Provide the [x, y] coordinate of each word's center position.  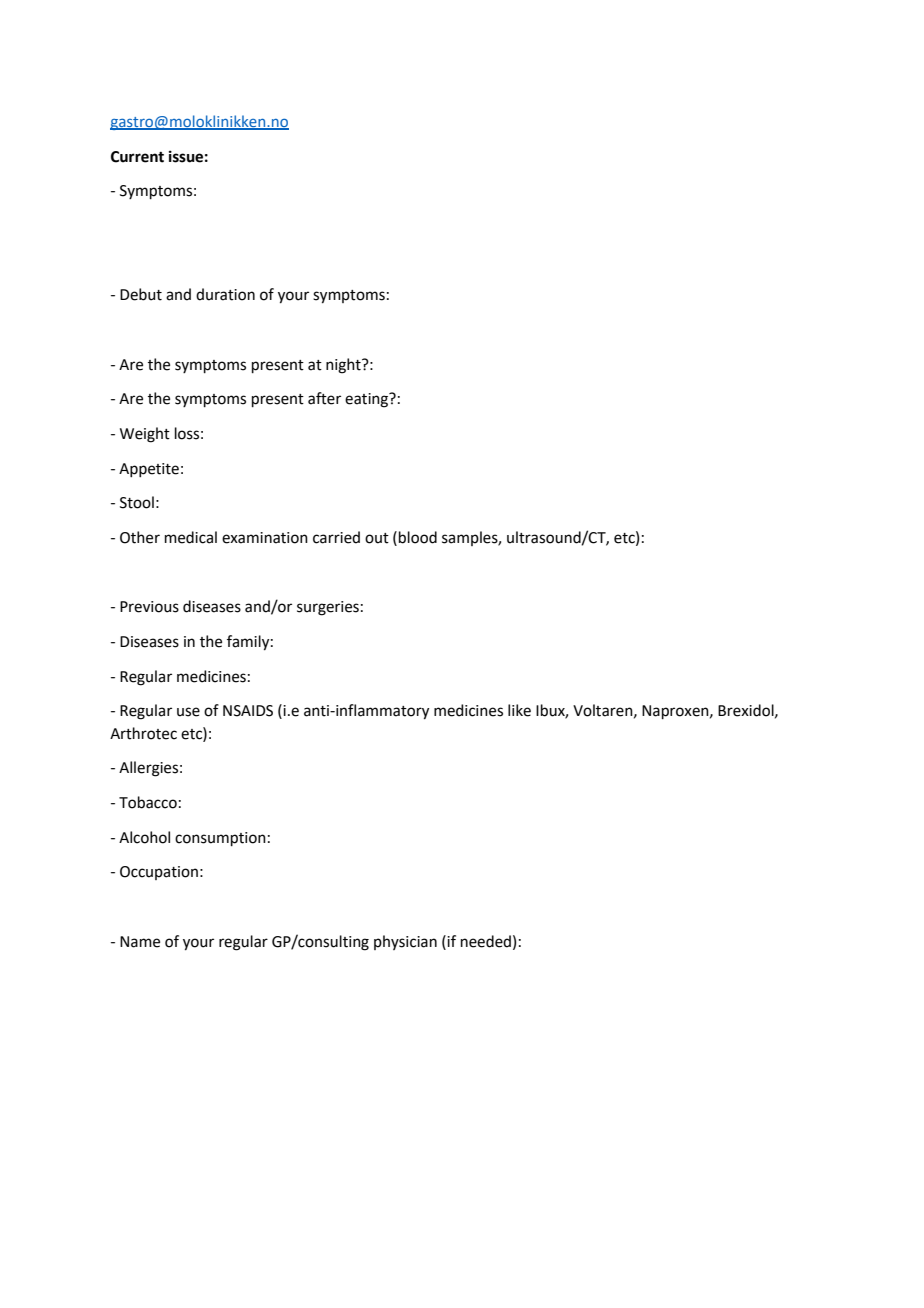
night [344, 366]
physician [405, 942]
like [519, 710]
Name [140, 942]
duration [225, 294]
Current [137, 157]
